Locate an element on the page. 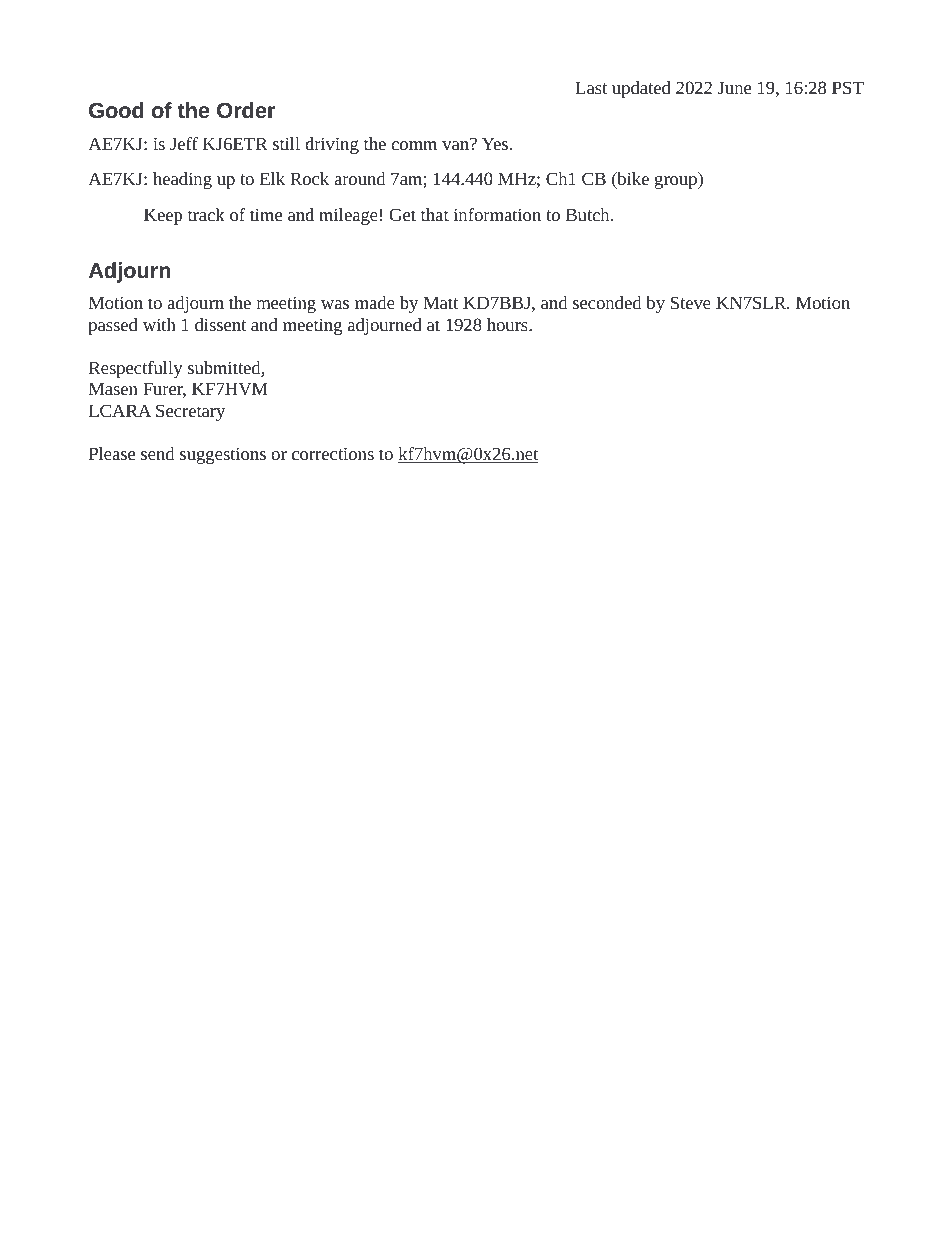  Steve is located at coordinates (691, 302).
